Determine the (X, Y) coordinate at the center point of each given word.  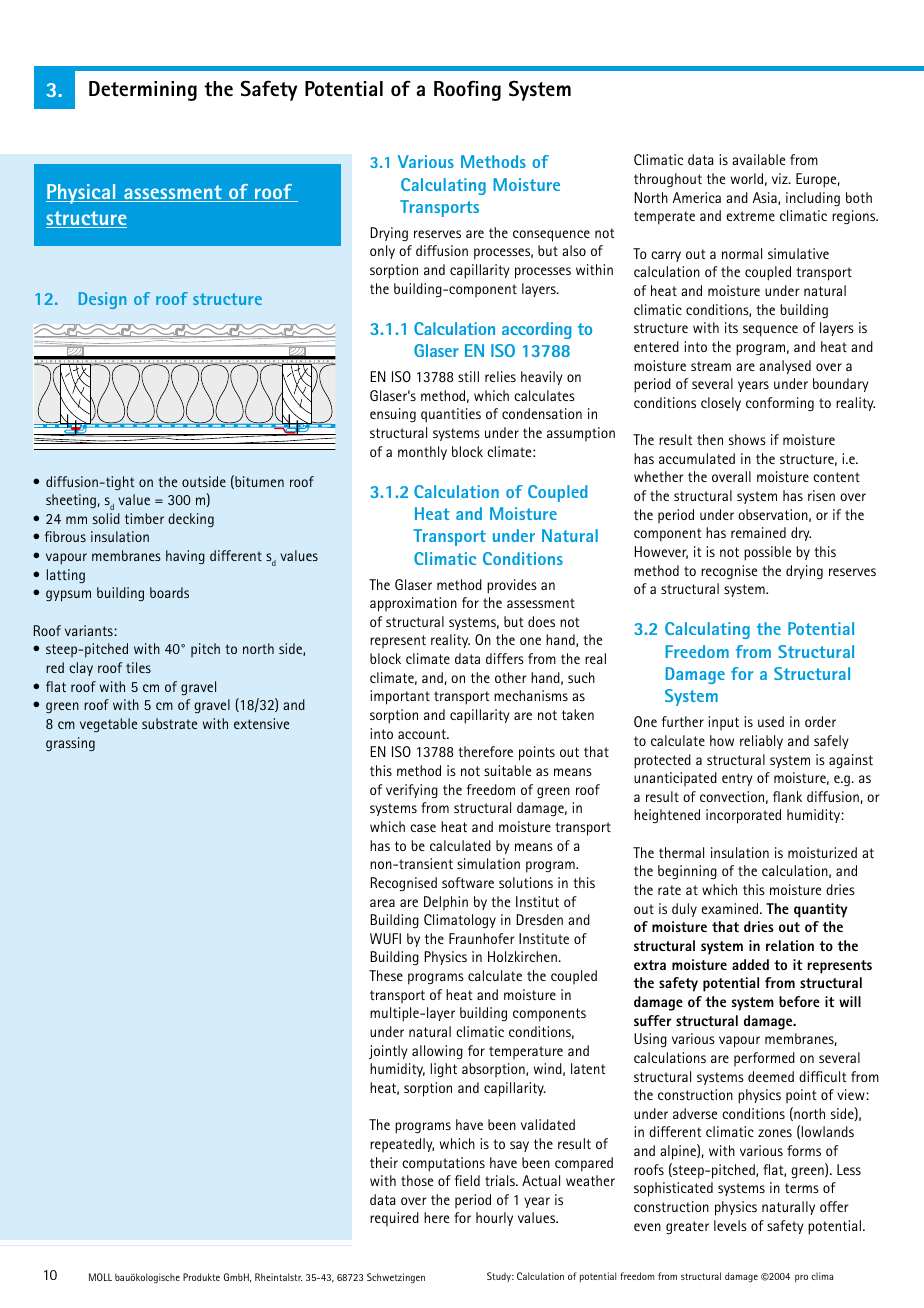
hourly (494, 1219)
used (771, 721)
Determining (143, 91)
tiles (138, 667)
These (386, 975)
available (758, 159)
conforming (780, 404)
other (510, 677)
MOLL (100, 1277)
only (382, 252)
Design (102, 300)
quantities (451, 415)
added (750, 964)
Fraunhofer (481, 938)
